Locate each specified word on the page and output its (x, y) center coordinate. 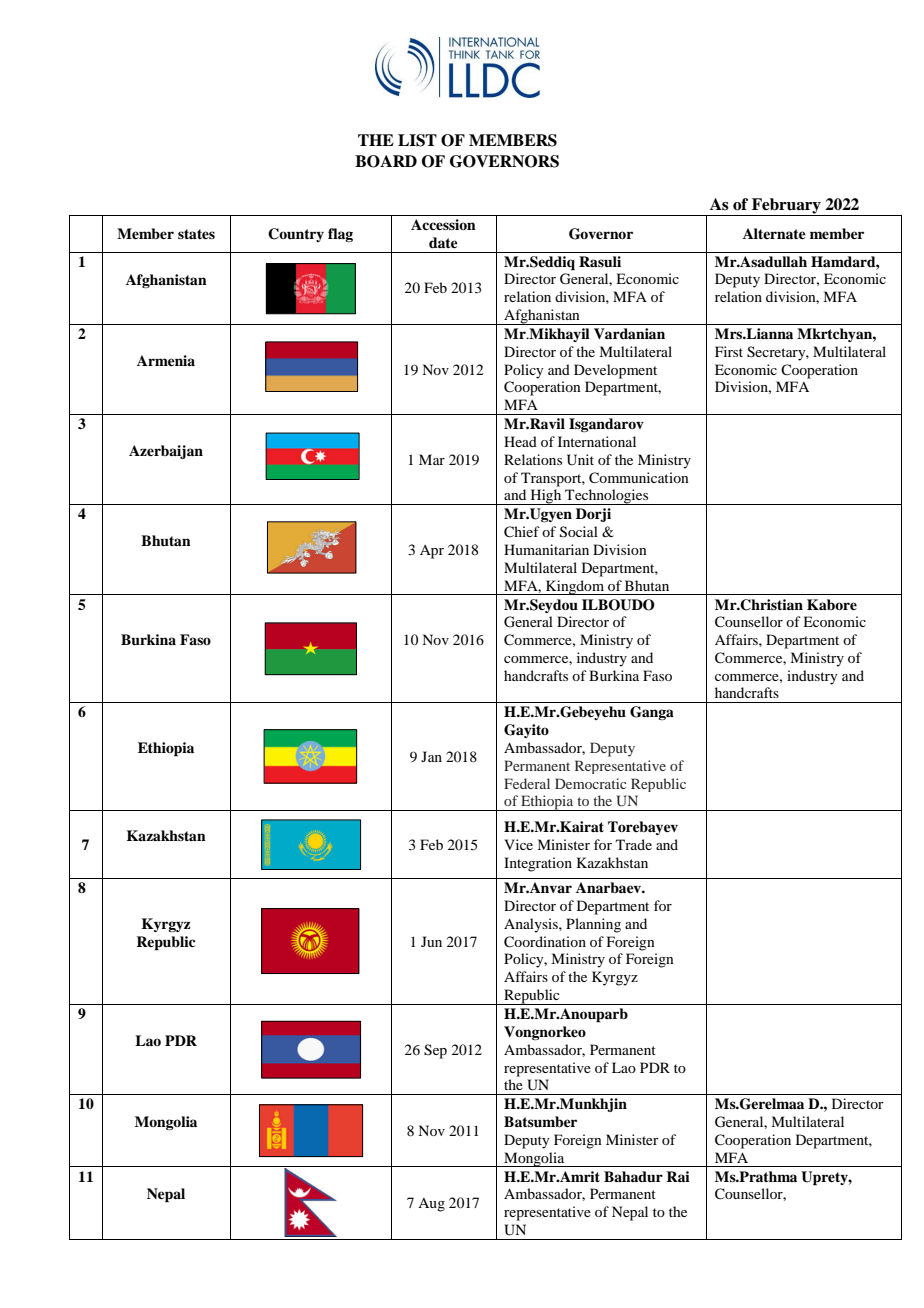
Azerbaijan (166, 452)
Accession (443, 224)
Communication (639, 478)
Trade (634, 844)
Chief (522, 532)
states (196, 234)
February (786, 207)
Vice (518, 844)
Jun (431, 941)
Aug (431, 1205)
